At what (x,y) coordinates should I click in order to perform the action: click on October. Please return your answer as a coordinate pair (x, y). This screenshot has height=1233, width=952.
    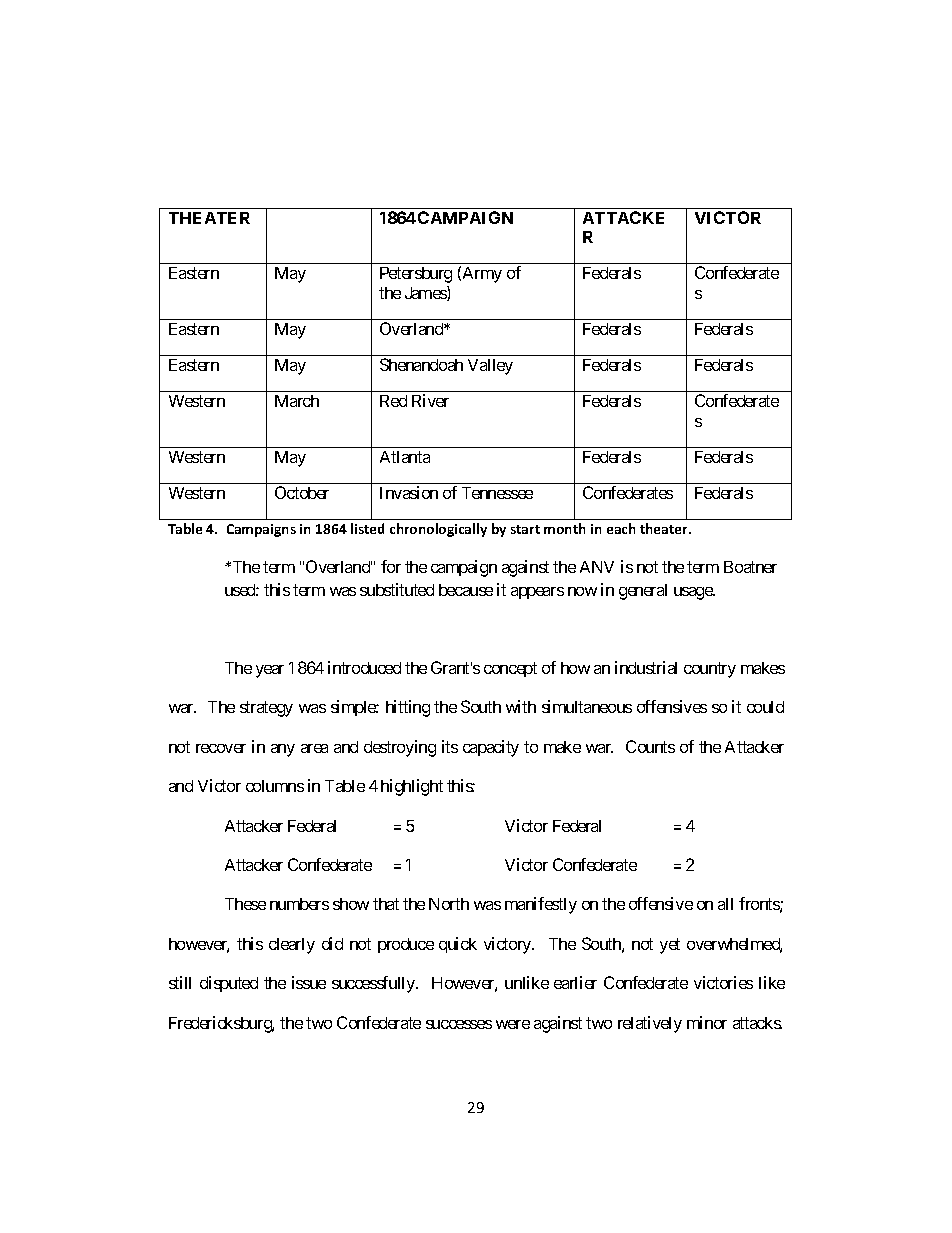
    Looking at the image, I should click on (302, 492).
